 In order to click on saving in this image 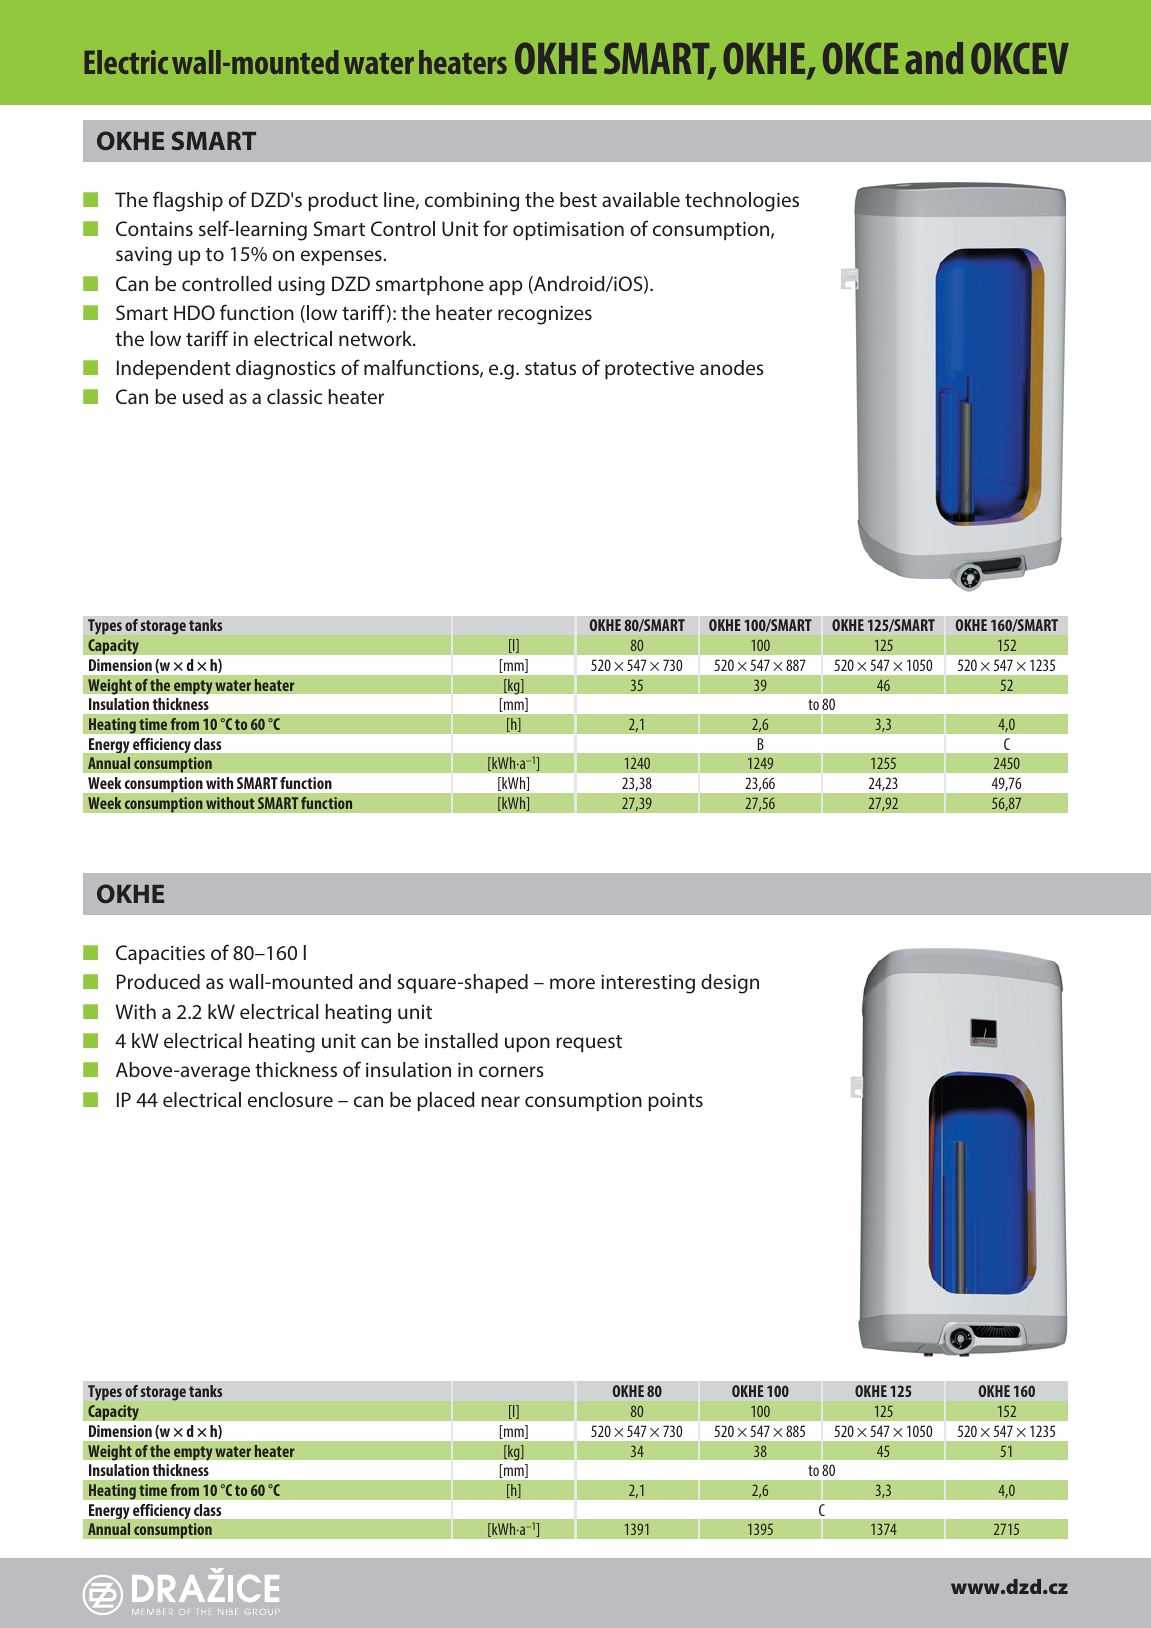, I will do `click(144, 256)`.
